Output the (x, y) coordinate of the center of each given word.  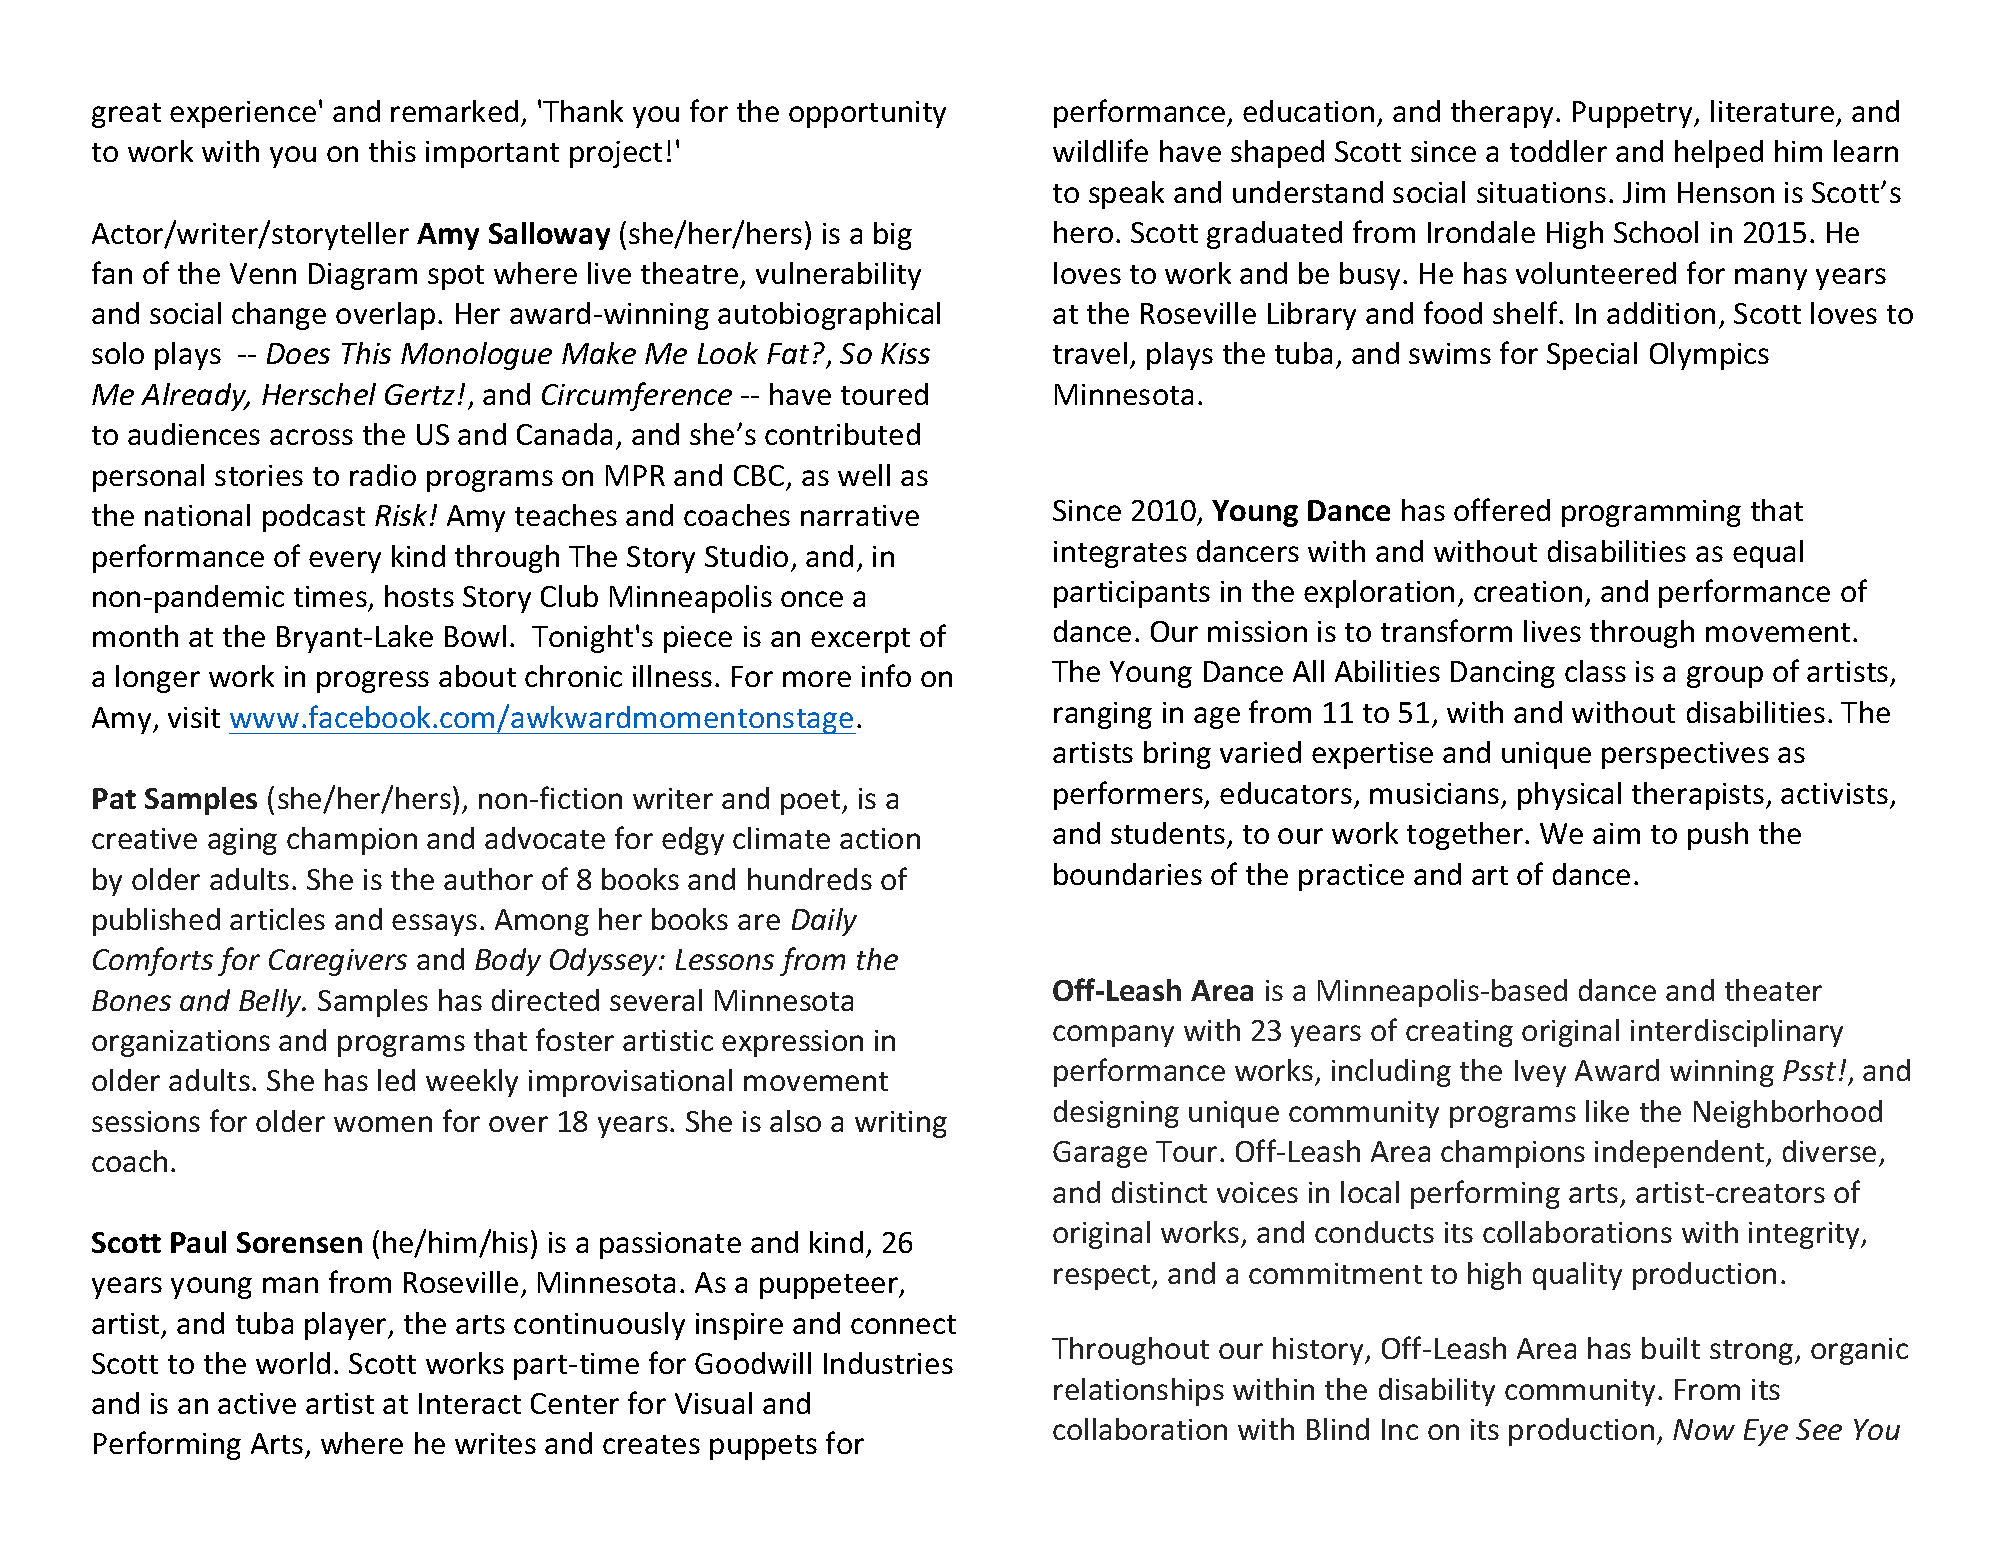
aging (242, 841)
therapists (1698, 796)
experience (243, 114)
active (257, 1403)
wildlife (1100, 150)
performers (1129, 795)
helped (1719, 154)
